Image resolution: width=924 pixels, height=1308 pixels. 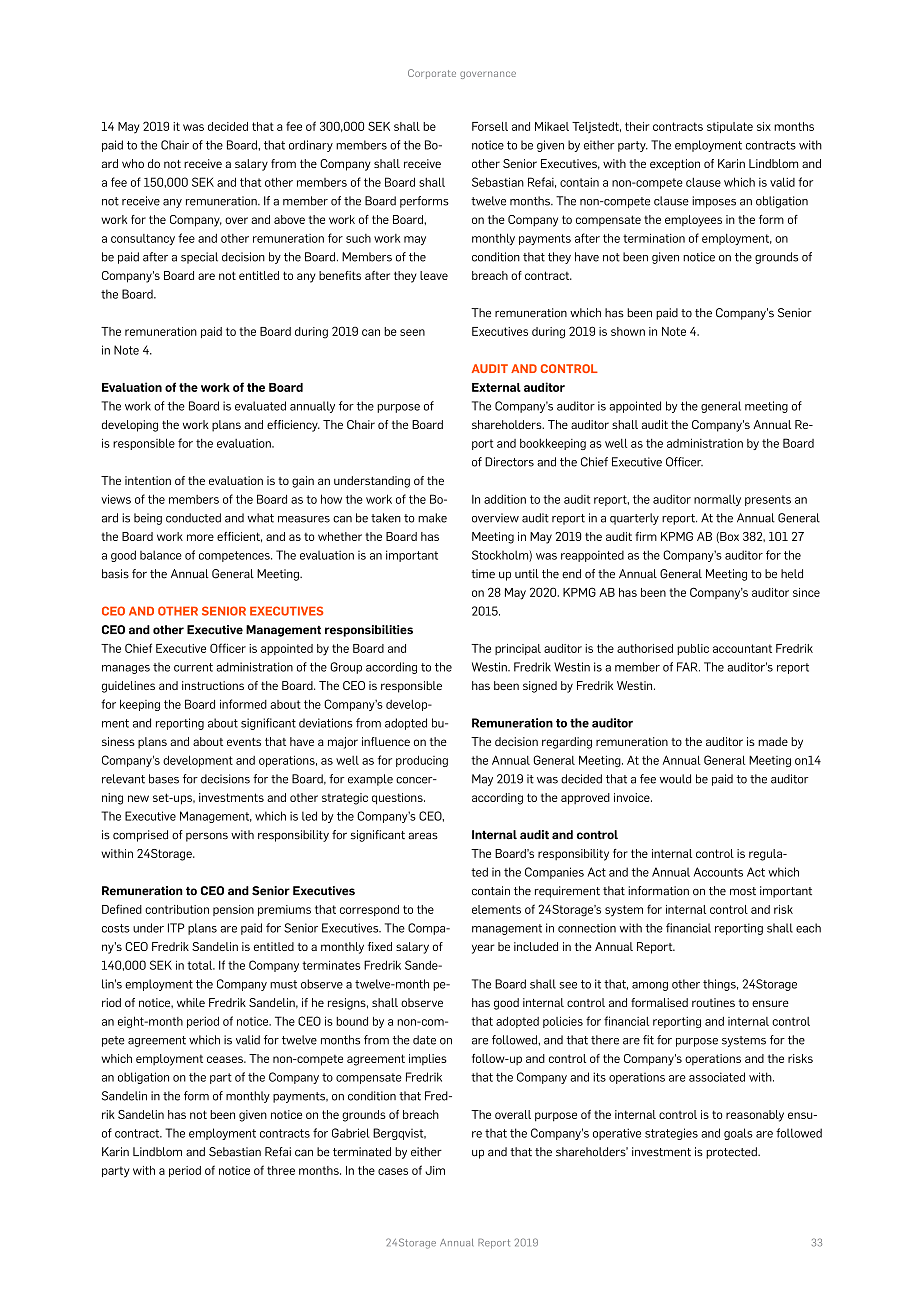 I want to click on Corporate, so click(x=432, y=74).
